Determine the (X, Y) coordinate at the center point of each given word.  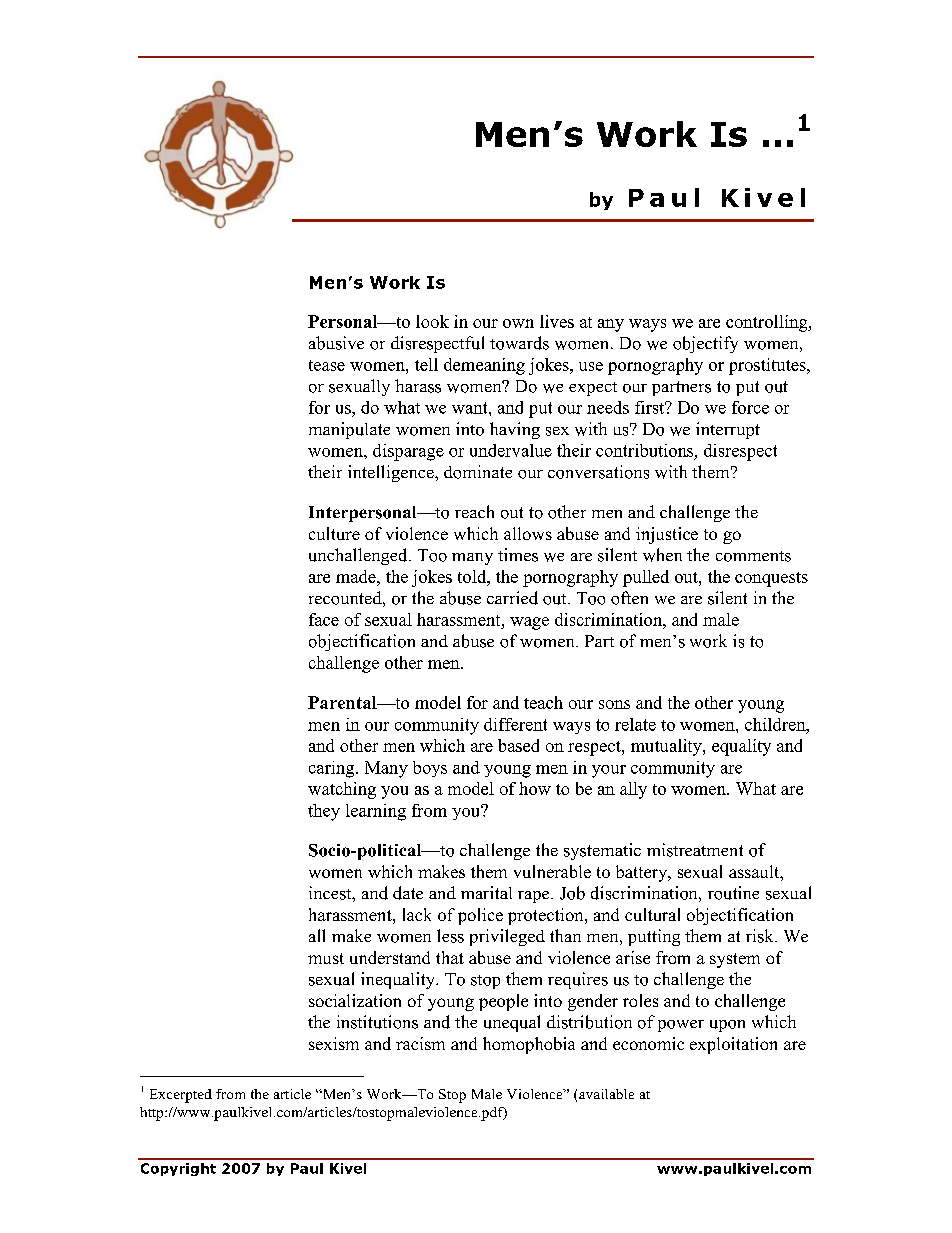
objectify (705, 344)
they (324, 812)
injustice (667, 535)
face (324, 619)
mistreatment (695, 850)
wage (529, 623)
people (503, 1002)
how (535, 788)
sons (614, 704)
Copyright (178, 1169)
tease (327, 365)
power (681, 1026)
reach (474, 511)
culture (334, 533)
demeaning (484, 366)
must (326, 958)
